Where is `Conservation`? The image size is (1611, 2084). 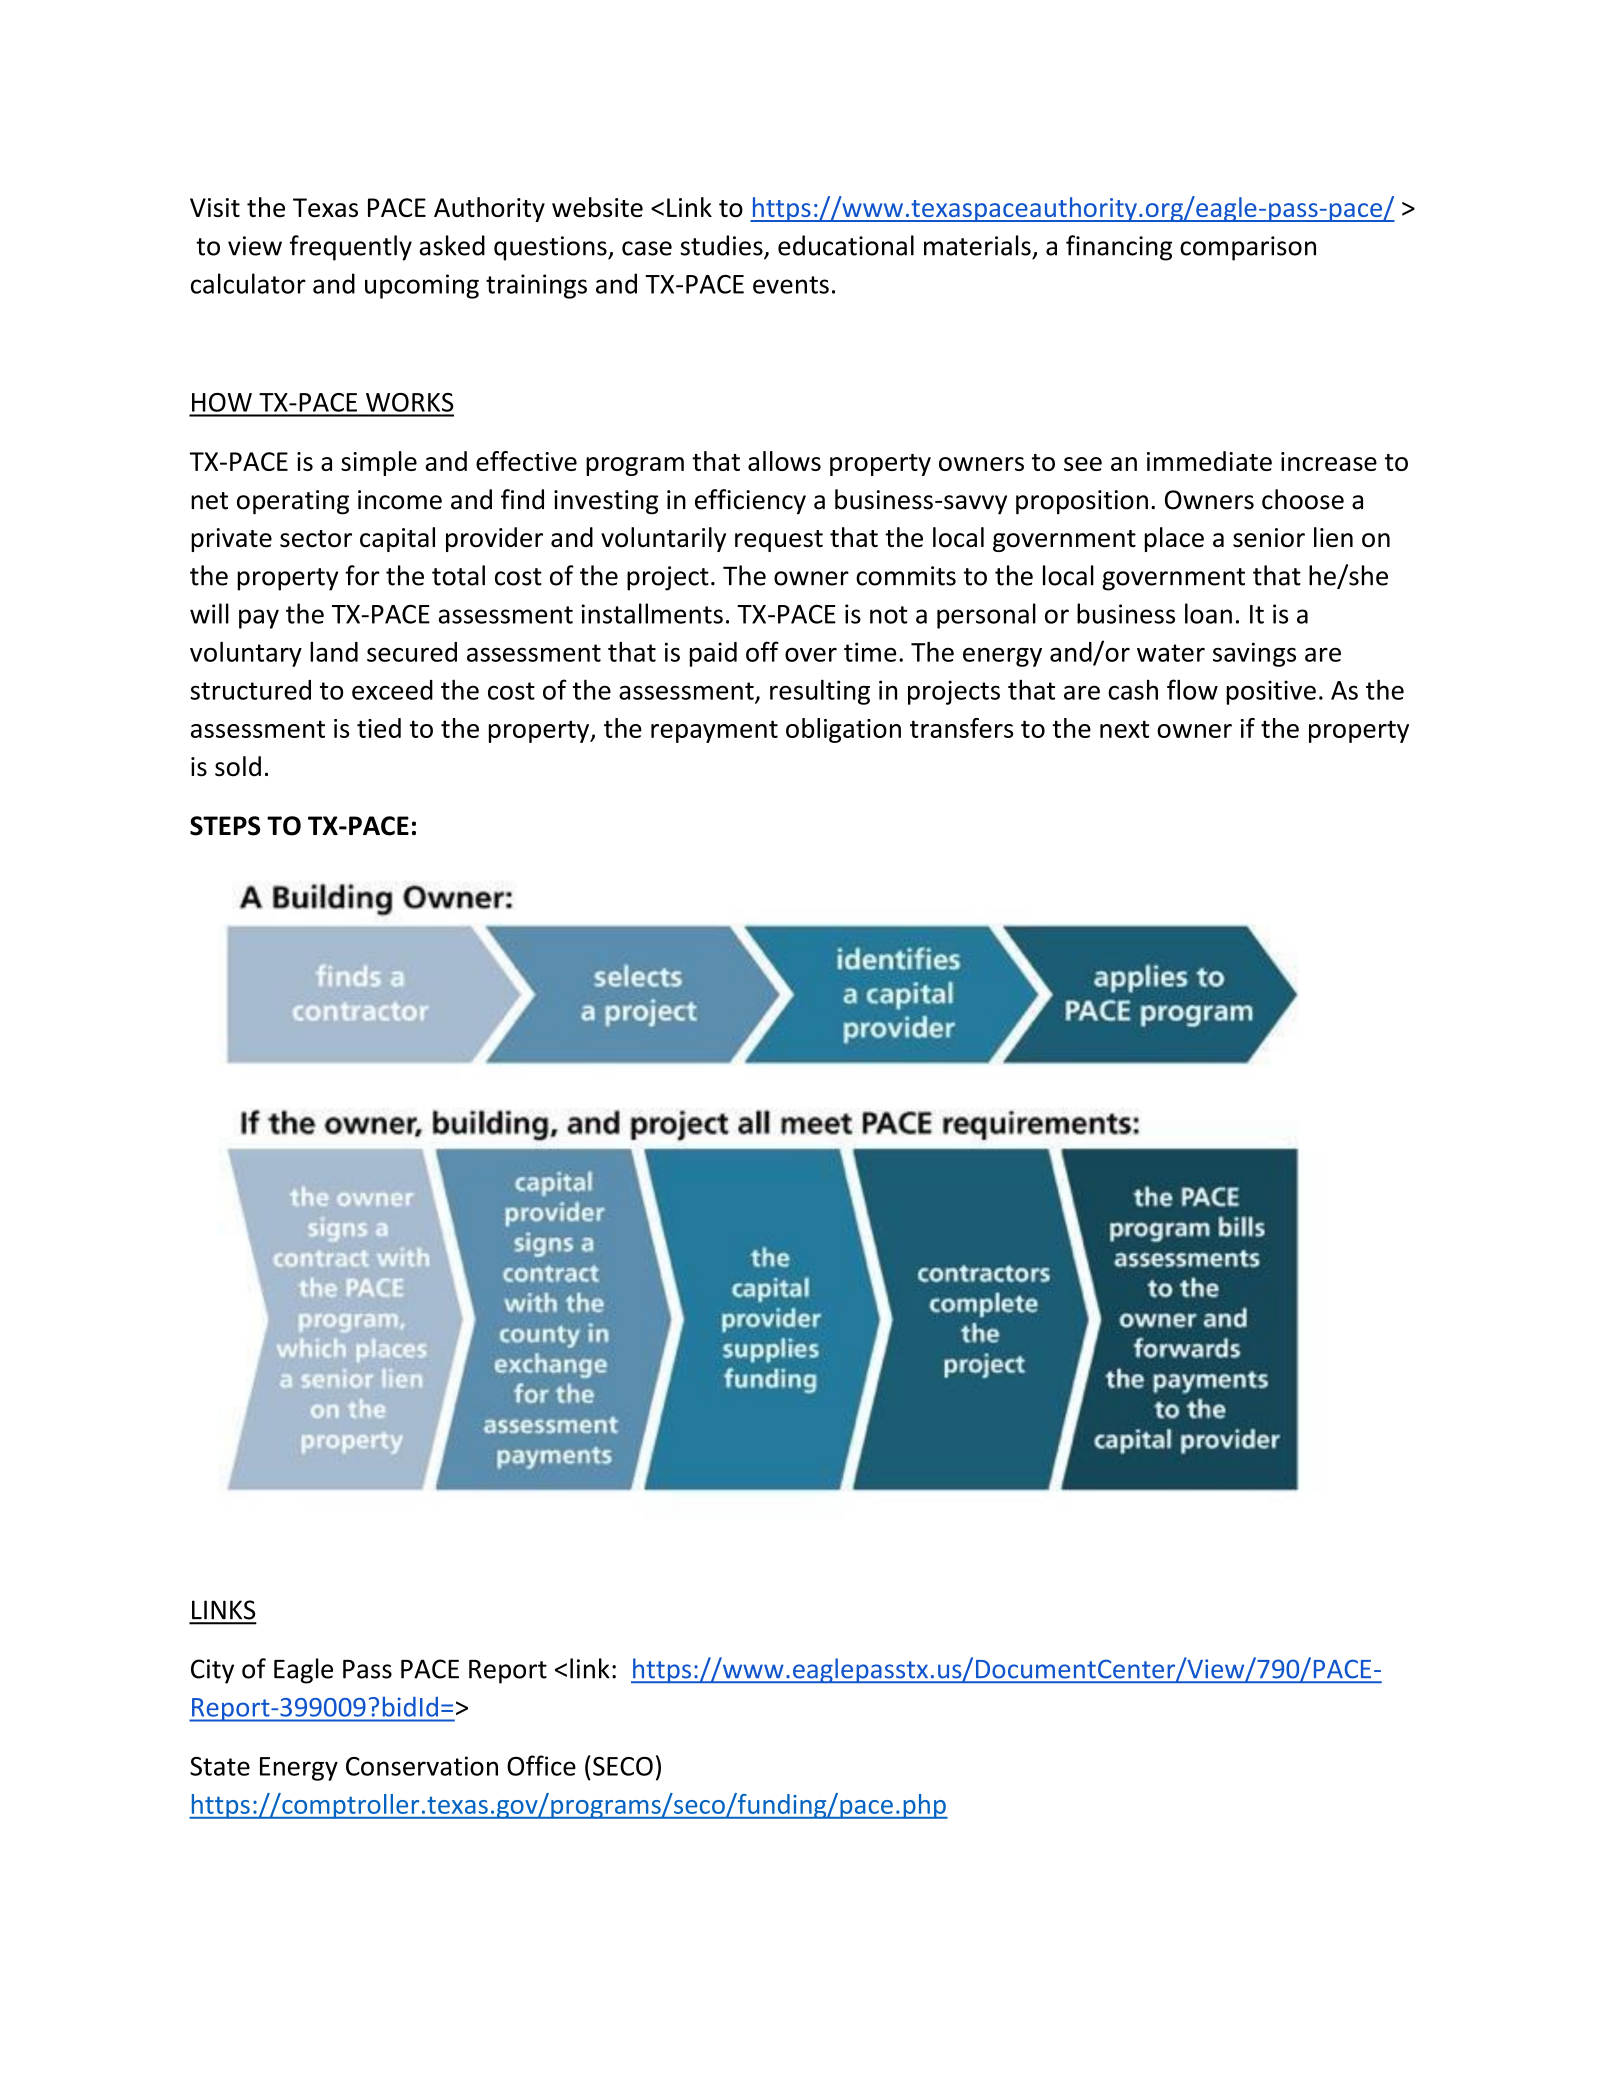
Conservation is located at coordinates (422, 1766).
